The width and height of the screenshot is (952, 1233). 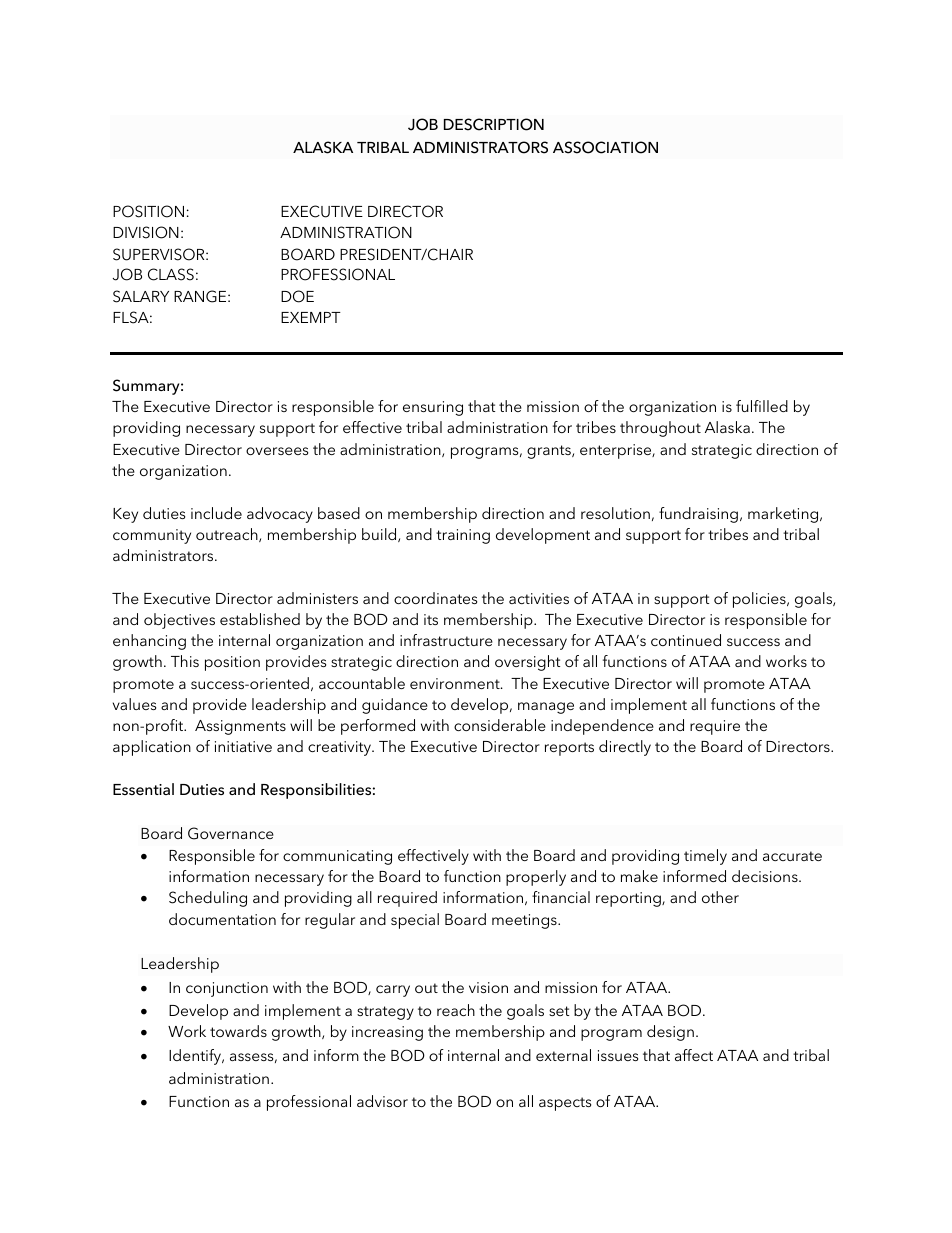 What do you see at coordinates (500, 725) in the screenshot?
I see `considerable` at bounding box center [500, 725].
